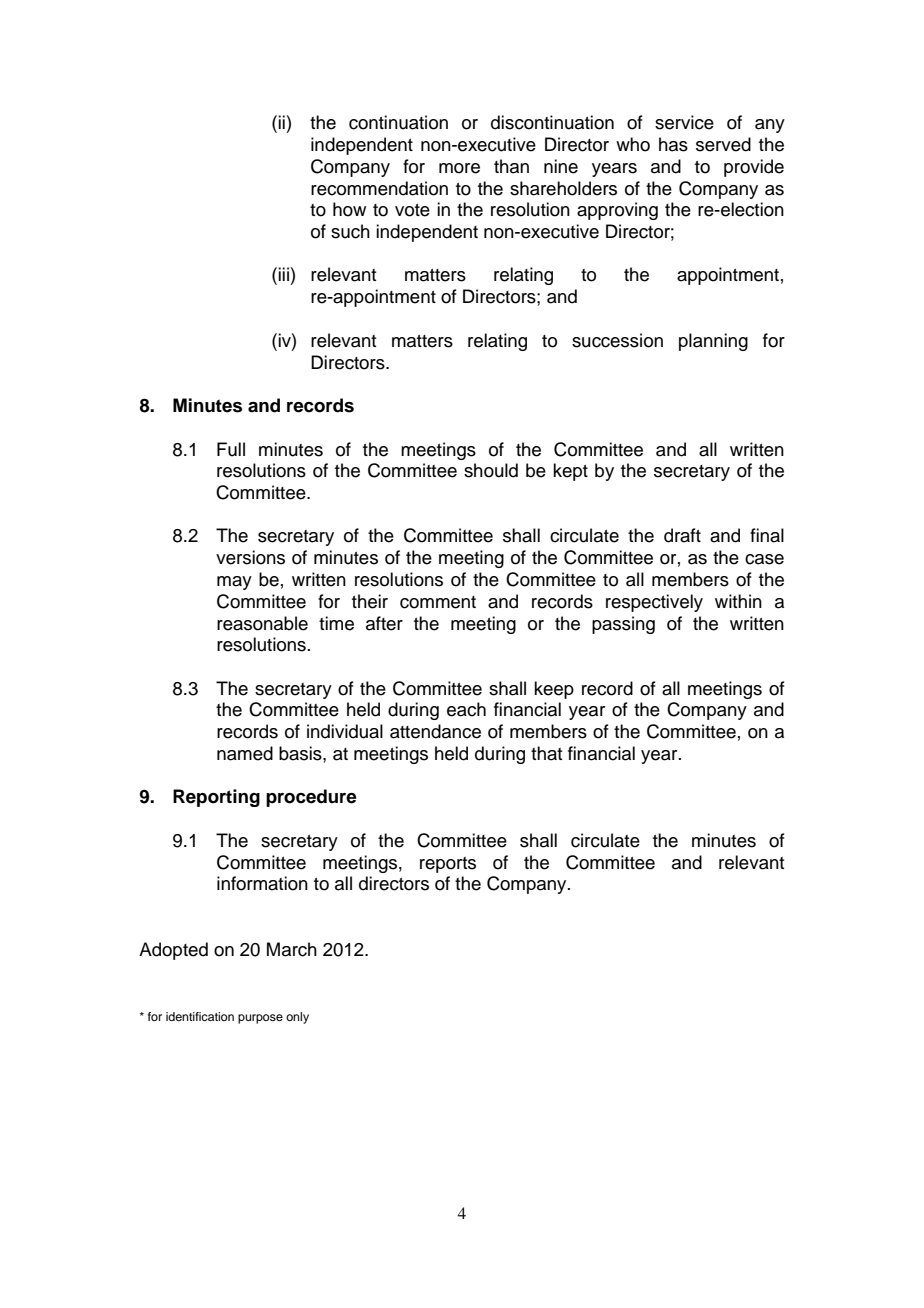  I want to click on has, so click(673, 144).
